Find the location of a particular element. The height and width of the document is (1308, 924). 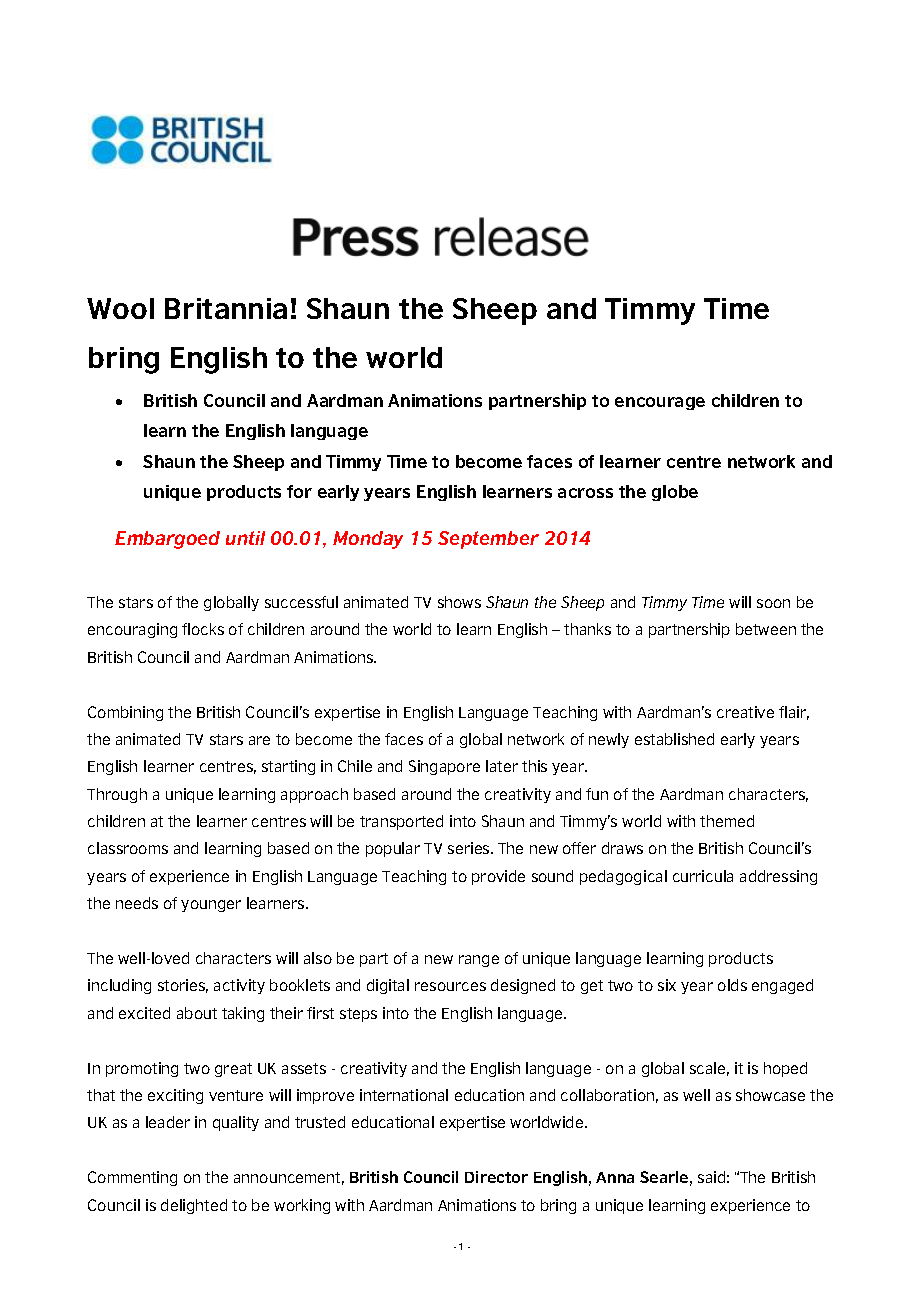

resources is located at coordinates (450, 986).
